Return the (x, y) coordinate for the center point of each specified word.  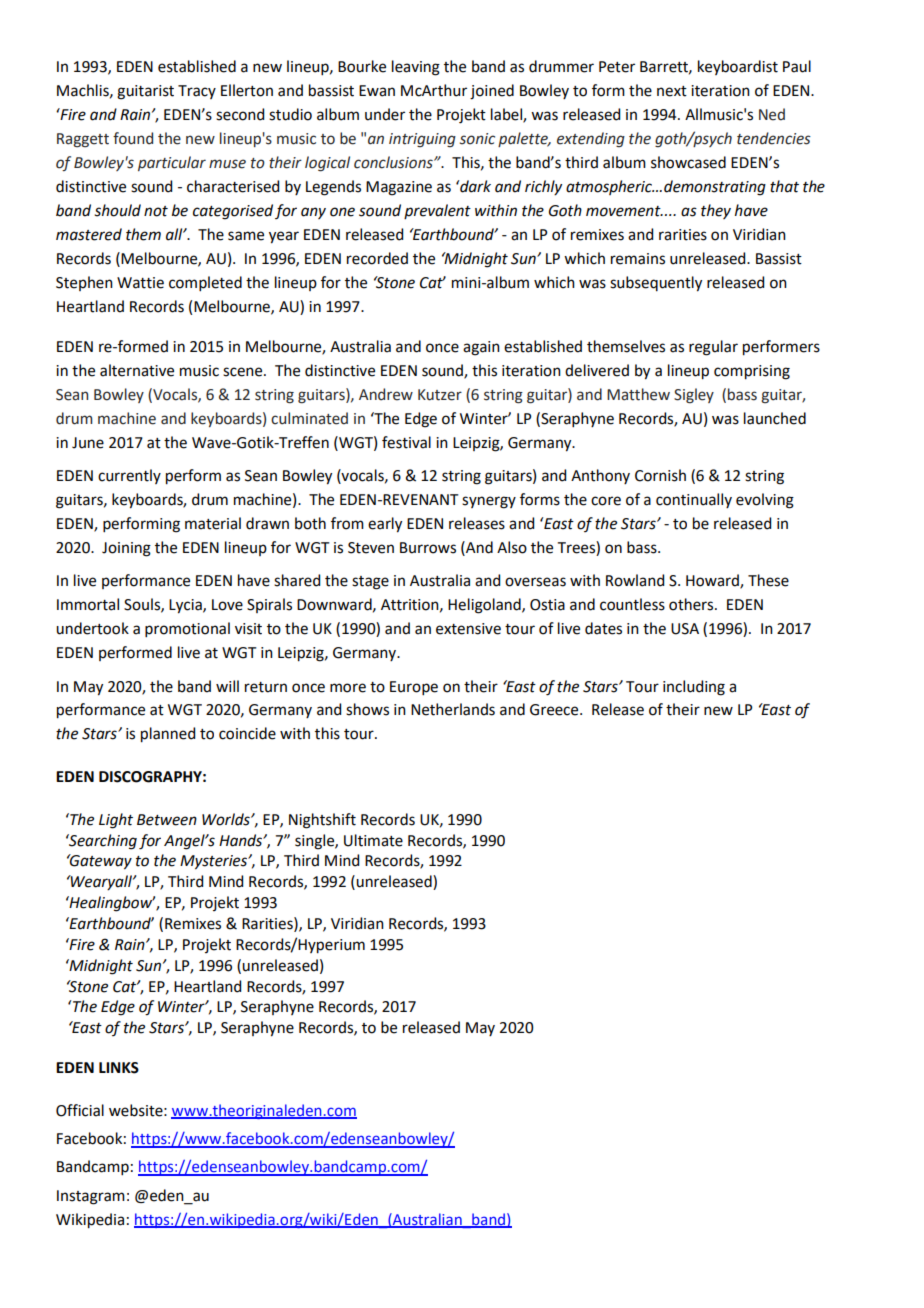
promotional (187, 629)
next (672, 91)
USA (685, 629)
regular (713, 348)
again (481, 348)
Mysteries (214, 862)
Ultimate (373, 840)
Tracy (197, 92)
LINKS (119, 1068)
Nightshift (322, 821)
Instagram (91, 1197)
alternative (137, 370)
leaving (416, 68)
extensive (468, 629)
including (694, 688)
